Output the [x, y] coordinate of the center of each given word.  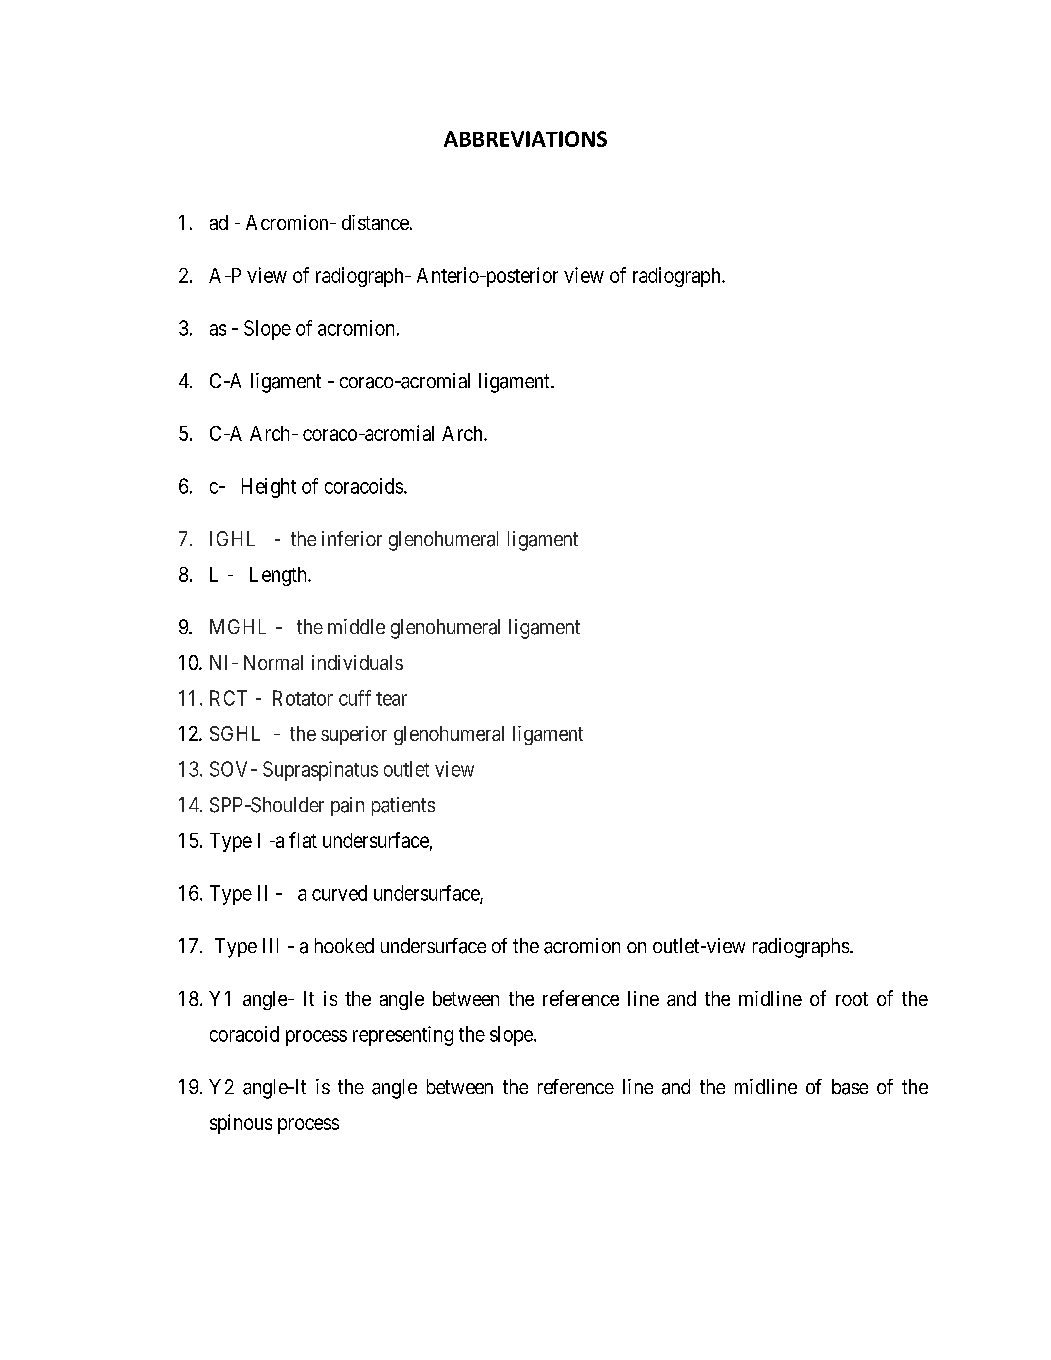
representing [403, 1036]
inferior [352, 538]
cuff [355, 698]
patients [403, 806]
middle [356, 626]
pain [347, 806]
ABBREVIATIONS [525, 139]
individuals [357, 662]
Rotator [303, 698]
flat [303, 840]
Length [279, 576]
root [852, 999]
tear [391, 699]
